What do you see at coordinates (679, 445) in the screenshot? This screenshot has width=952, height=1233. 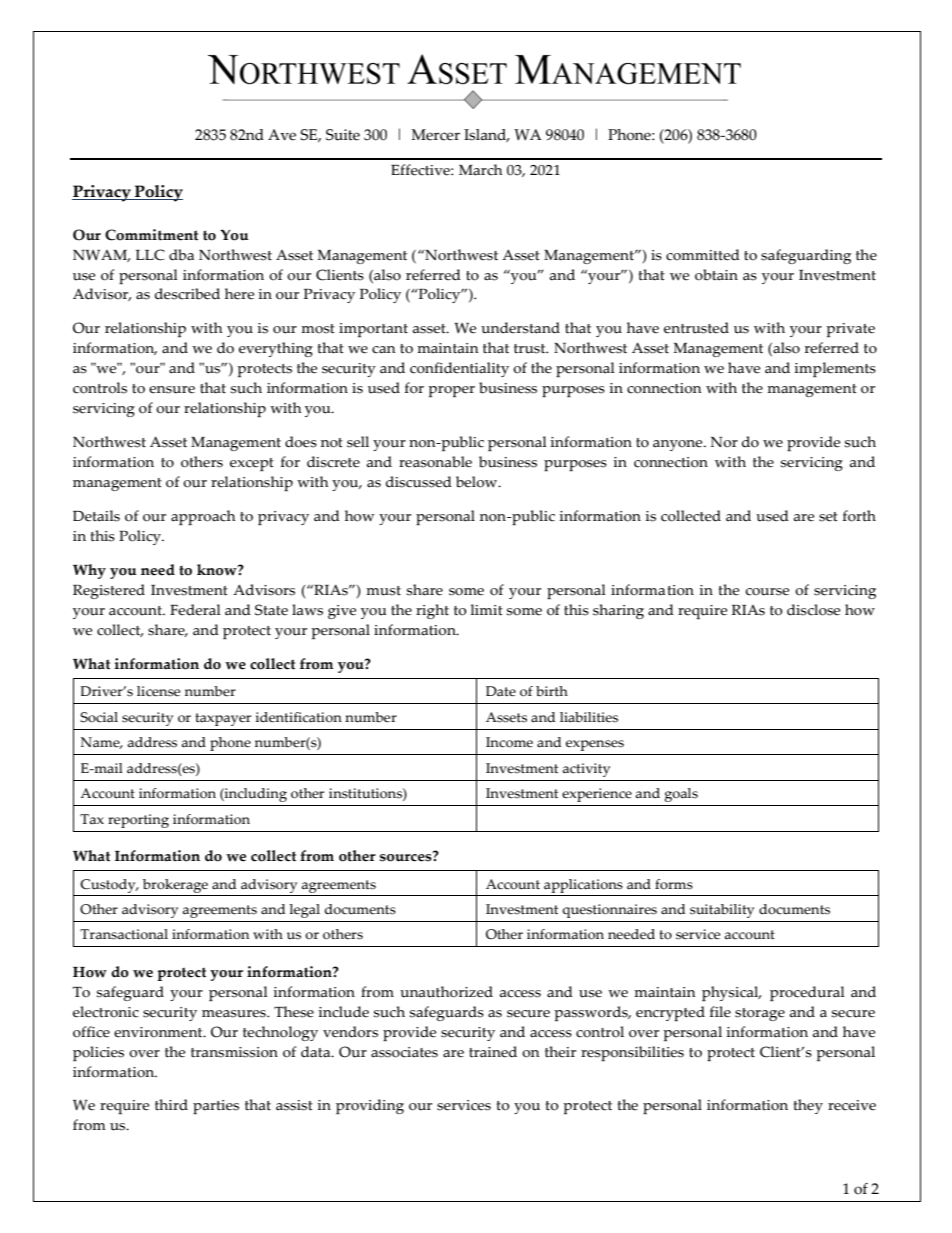 I see `anyone` at bounding box center [679, 445].
